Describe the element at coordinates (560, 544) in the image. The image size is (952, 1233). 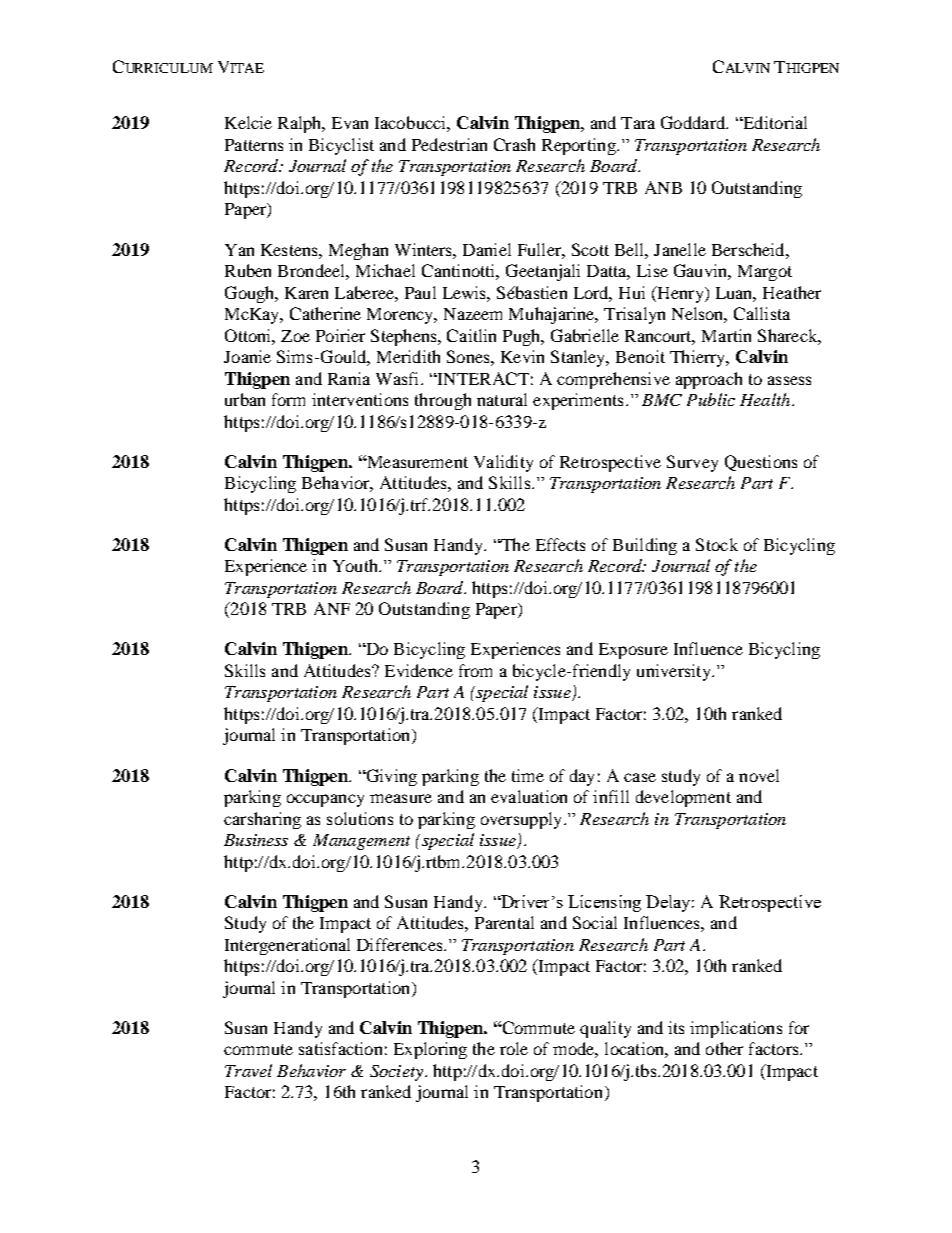
I see `Effects` at that location.
